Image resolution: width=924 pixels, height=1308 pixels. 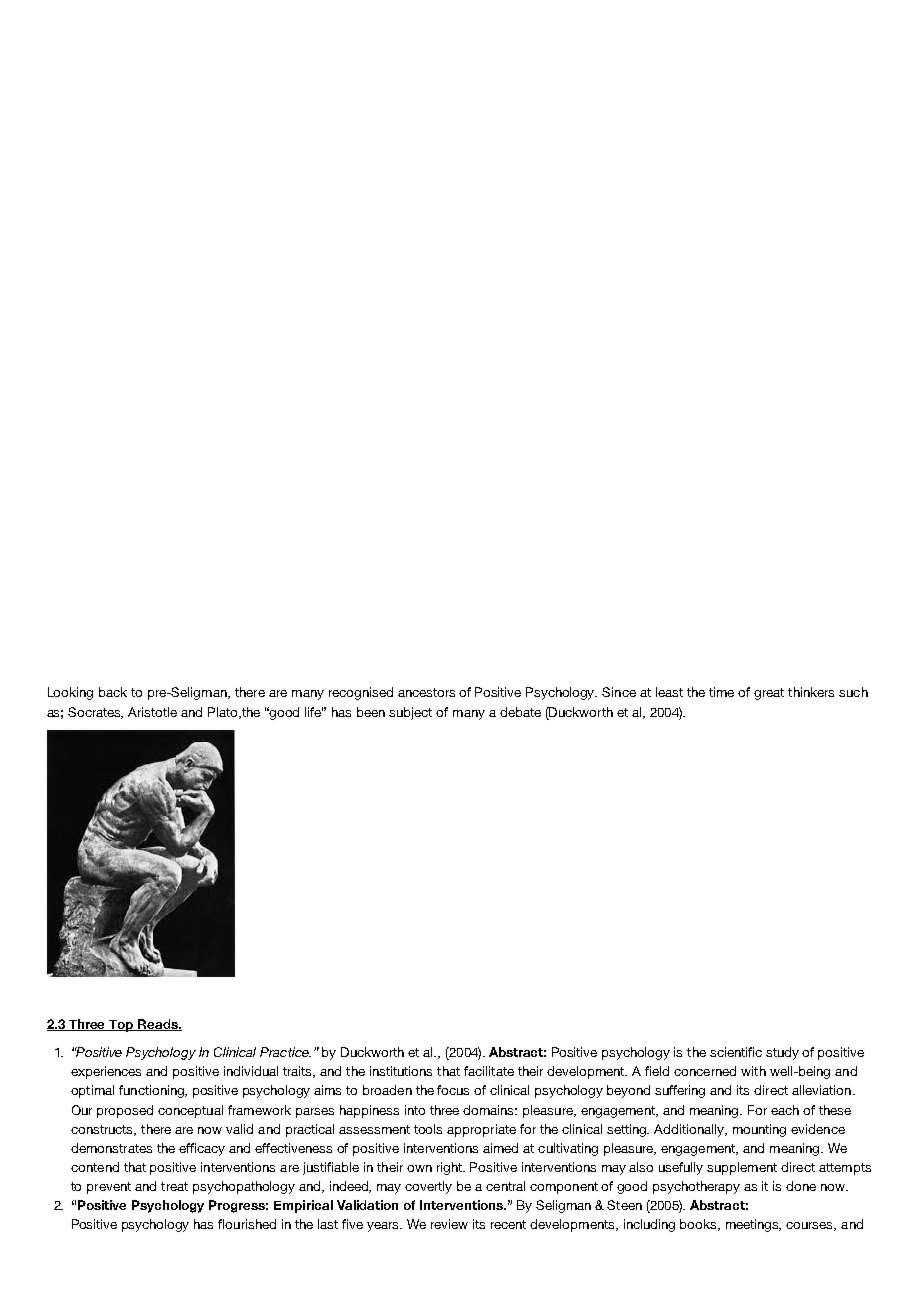 What do you see at coordinates (410, 713) in the image?
I see `subject` at bounding box center [410, 713].
